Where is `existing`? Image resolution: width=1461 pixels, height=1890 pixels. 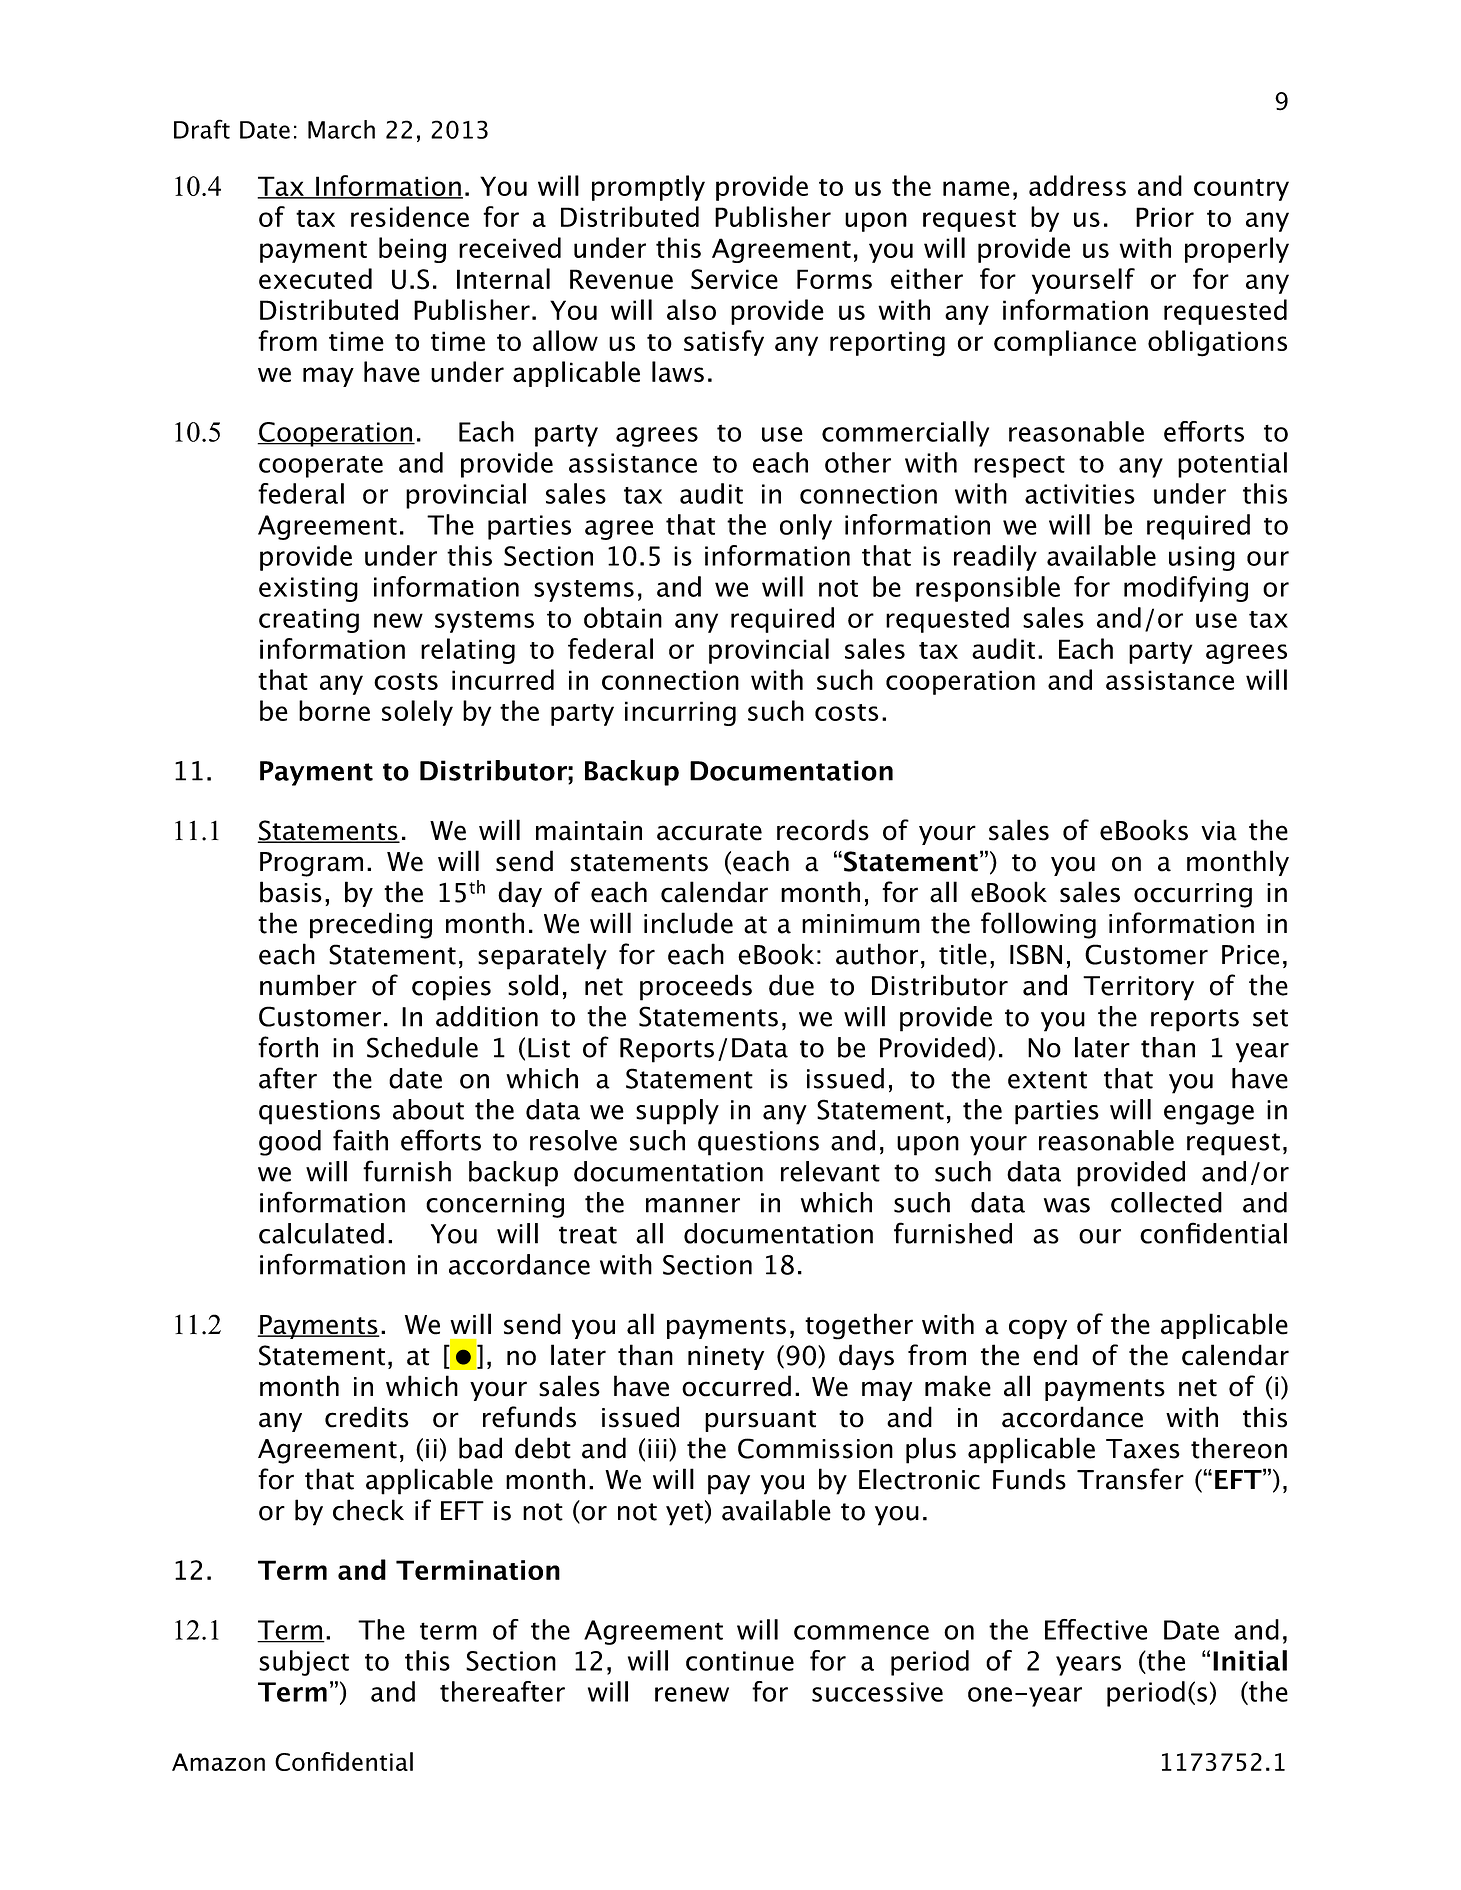
existing is located at coordinates (308, 589).
